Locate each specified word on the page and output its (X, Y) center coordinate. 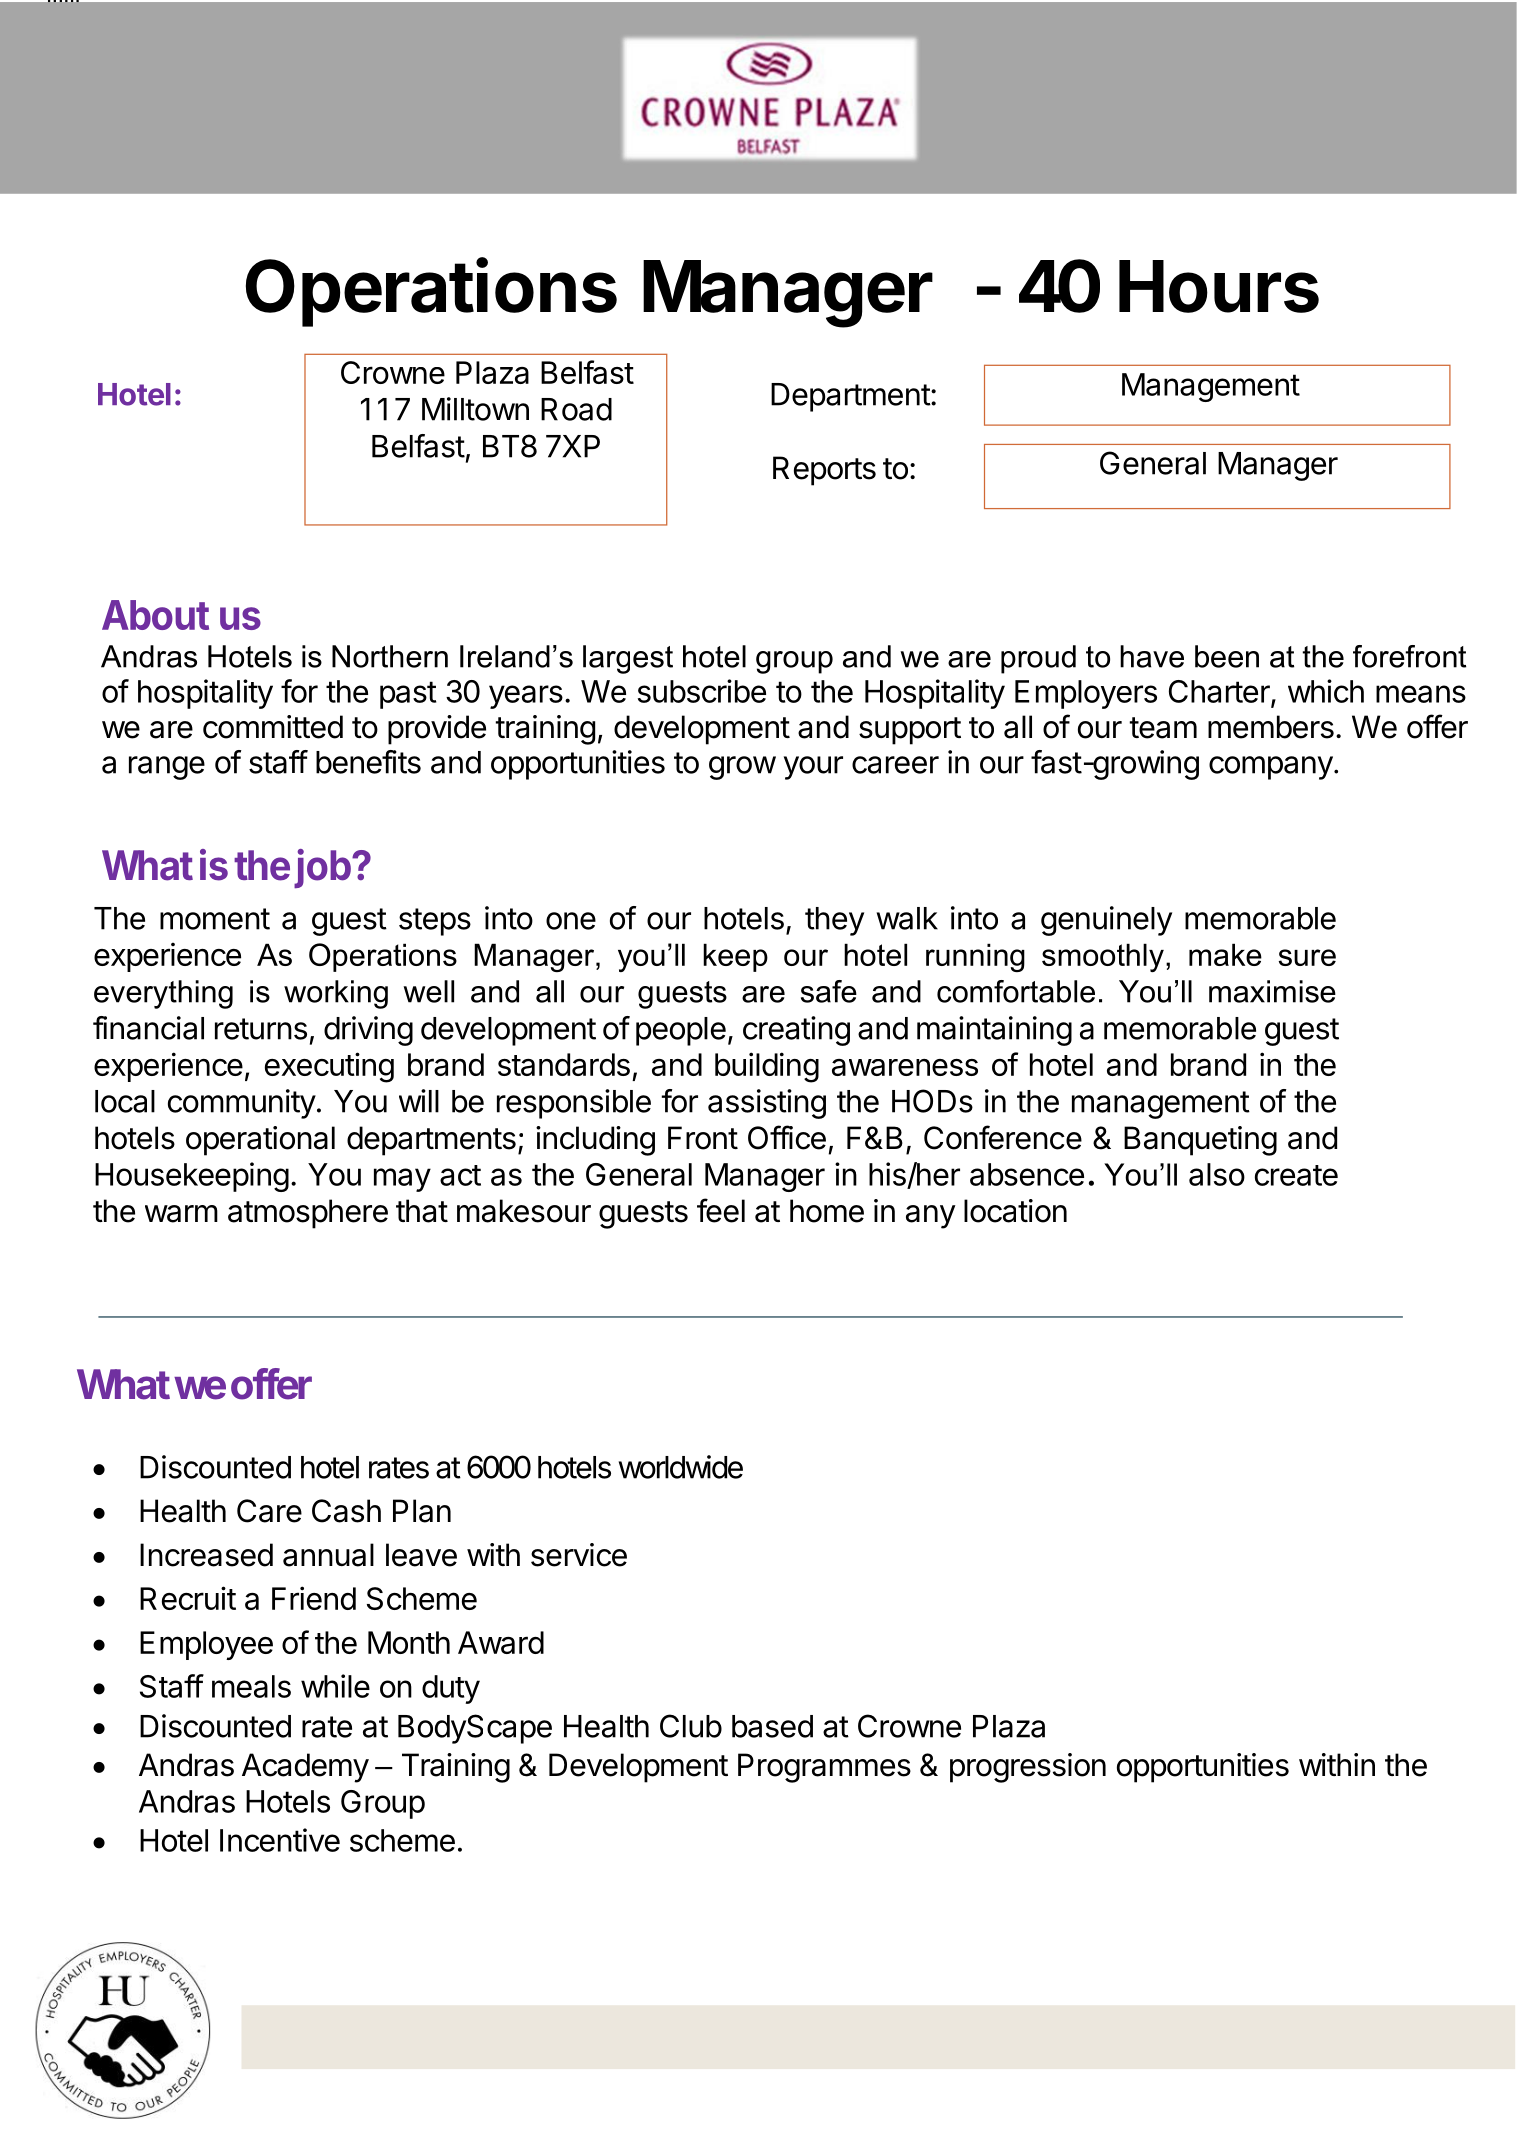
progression (1028, 1768)
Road (576, 409)
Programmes (824, 1768)
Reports (824, 471)
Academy (305, 1768)
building (767, 1067)
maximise (1272, 991)
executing (329, 1067)
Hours (1219, 286)
